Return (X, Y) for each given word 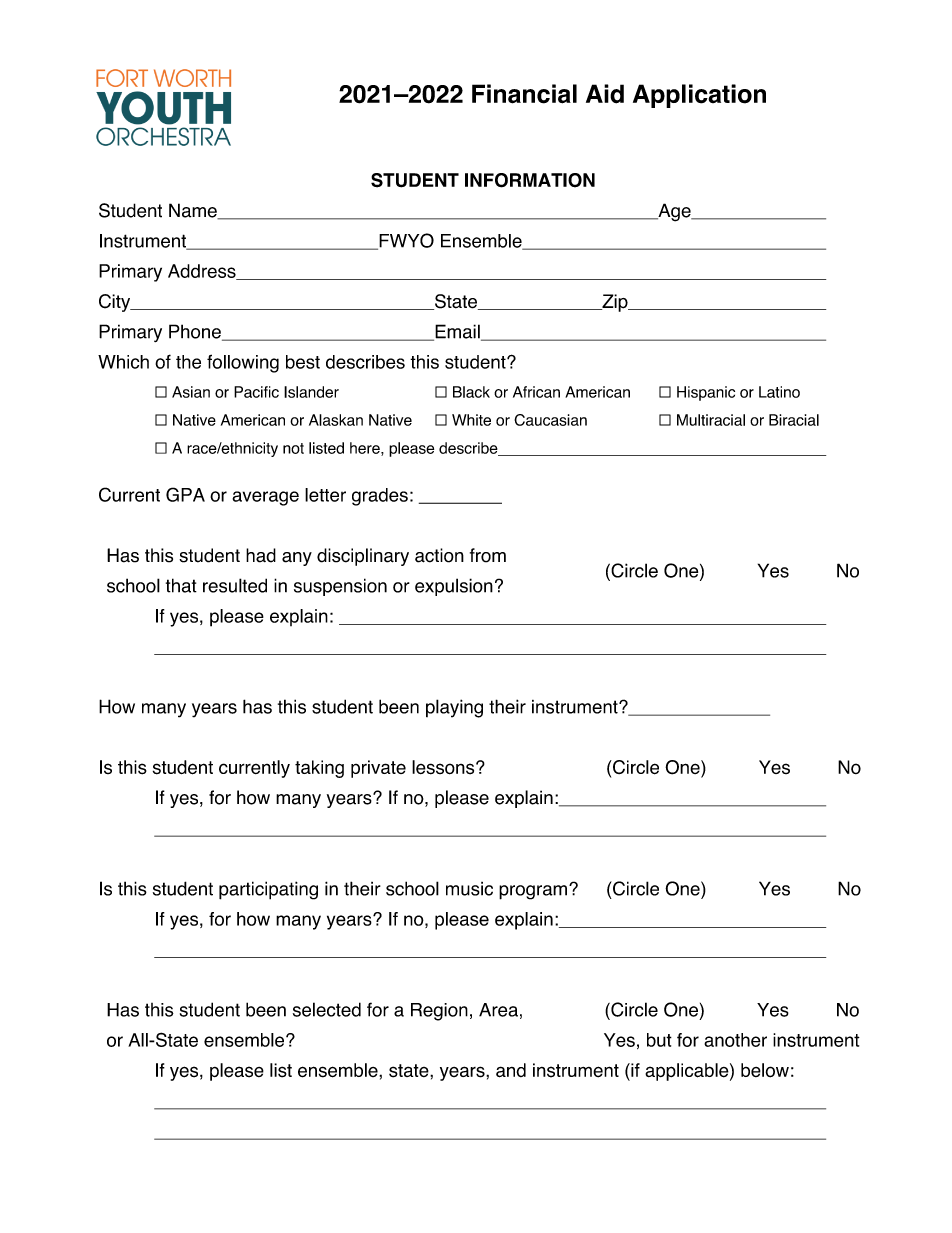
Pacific (256, 392)
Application (699, 96)
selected (327, 1009)
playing (454, 708)
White (471, 420)
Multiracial (711, 420)
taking (319, 769)
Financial (524, 94)
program (533, 892)
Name (194, 211)
